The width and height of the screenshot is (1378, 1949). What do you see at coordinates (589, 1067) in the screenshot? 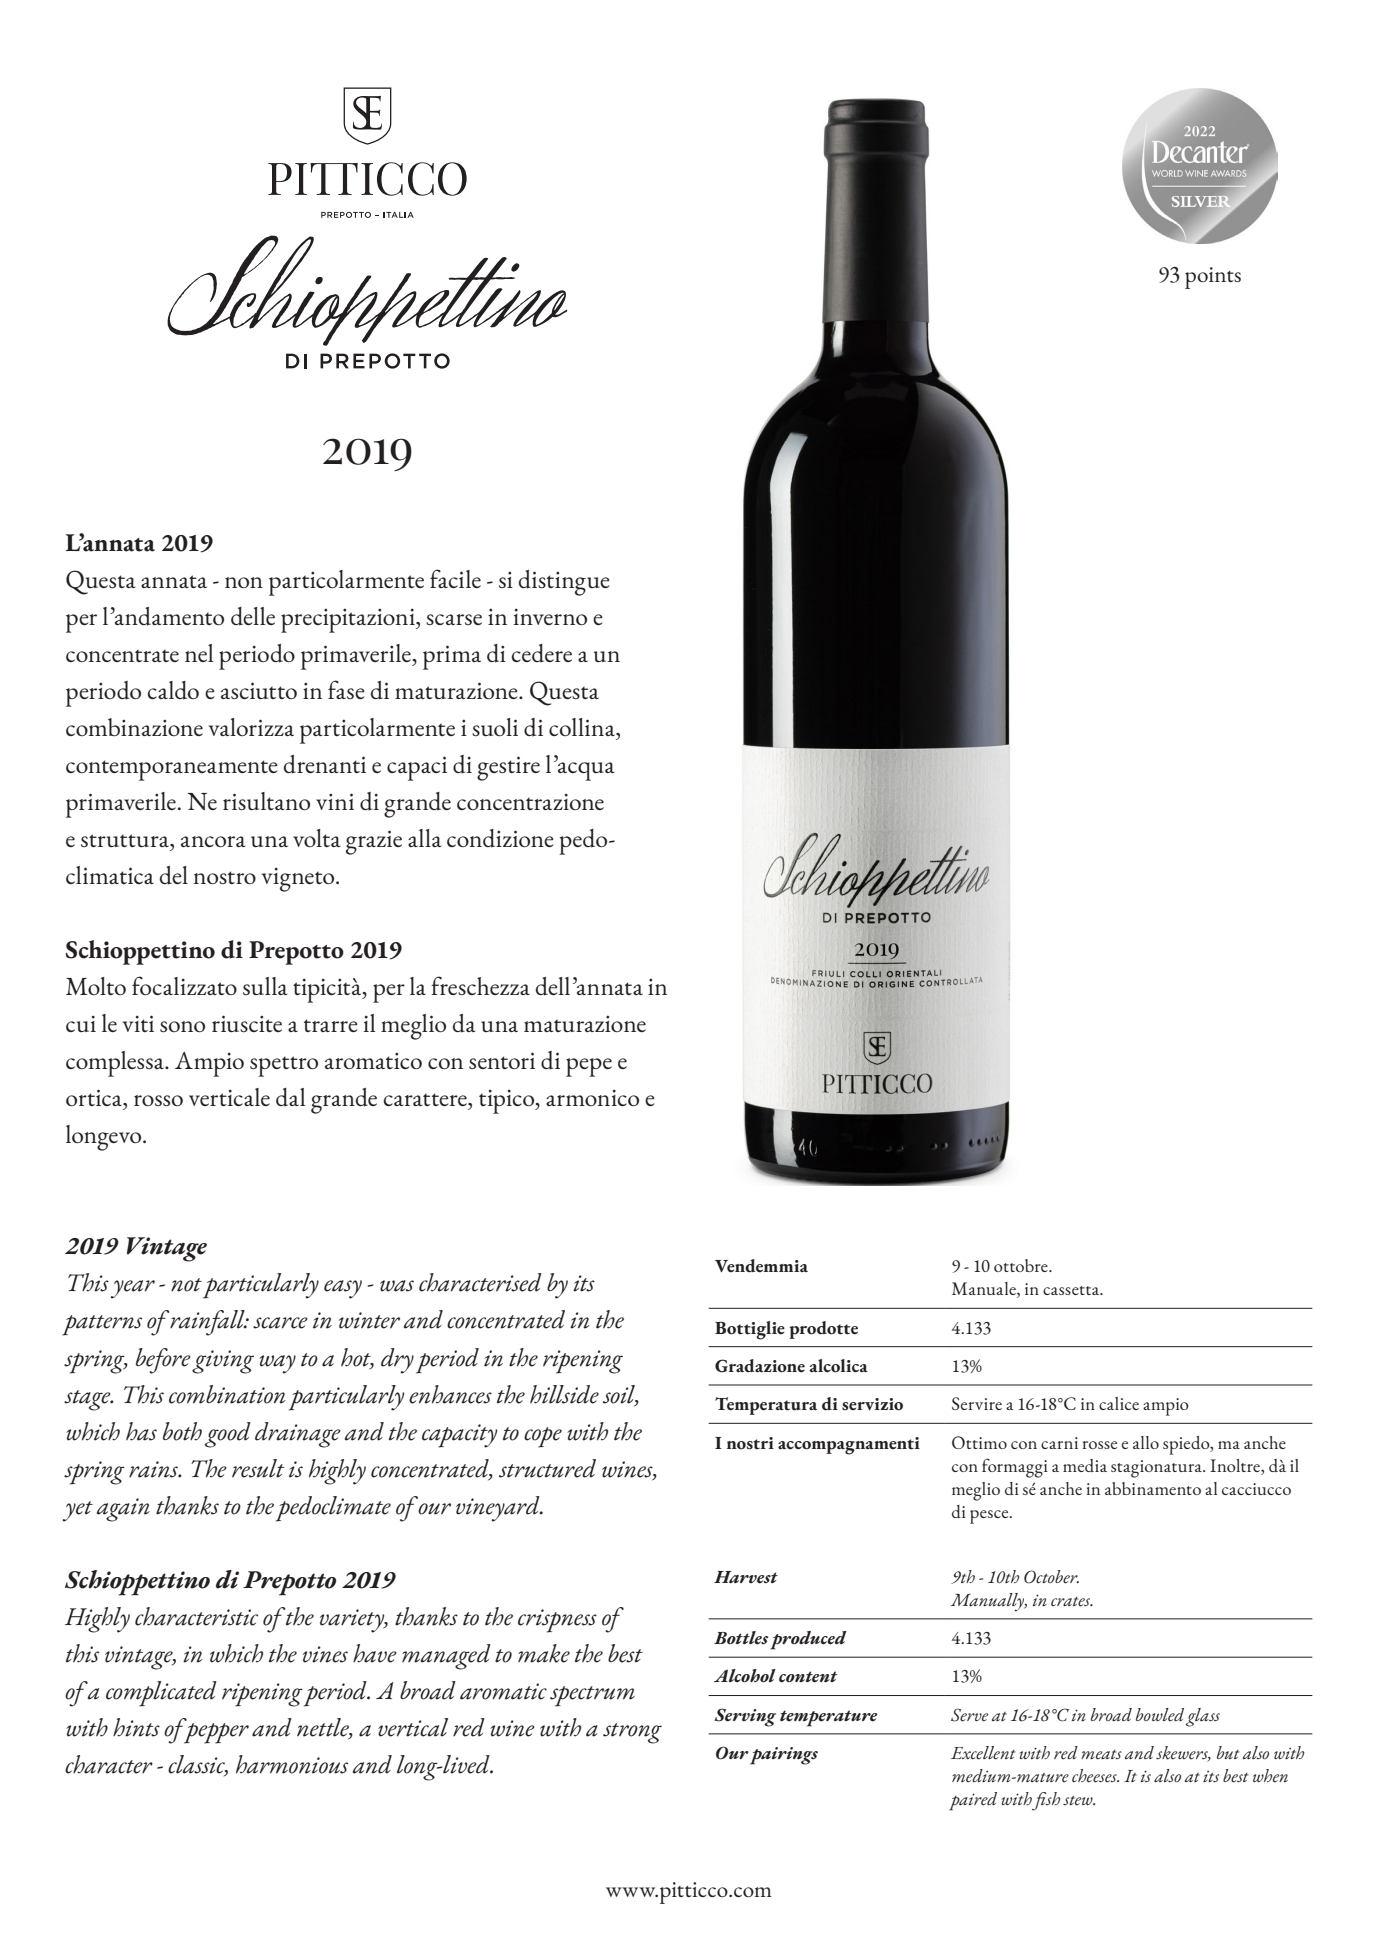
I see `pepe` at bounding box center [589, 1067].
